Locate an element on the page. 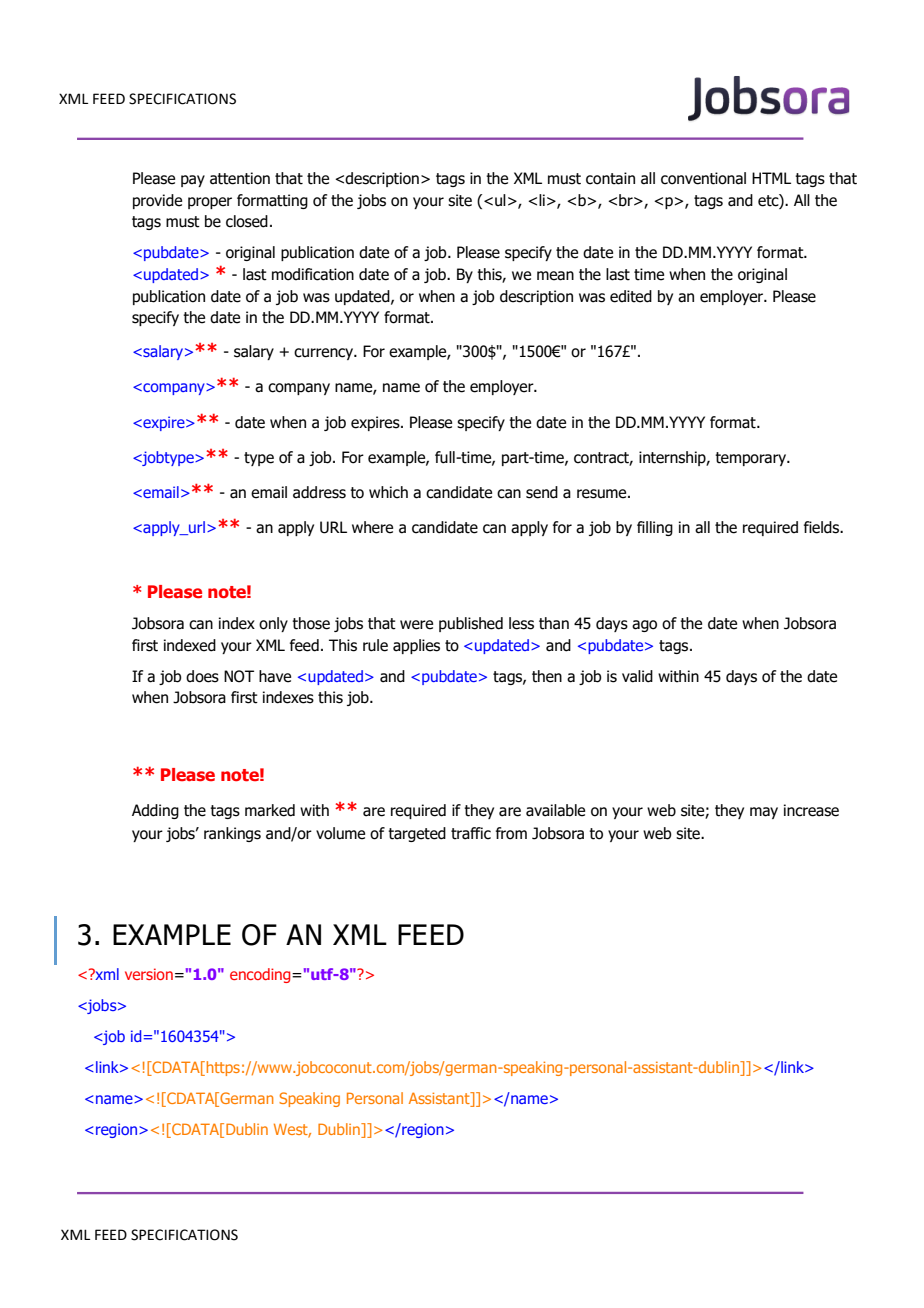  may is located at coordinates (764, 813).
